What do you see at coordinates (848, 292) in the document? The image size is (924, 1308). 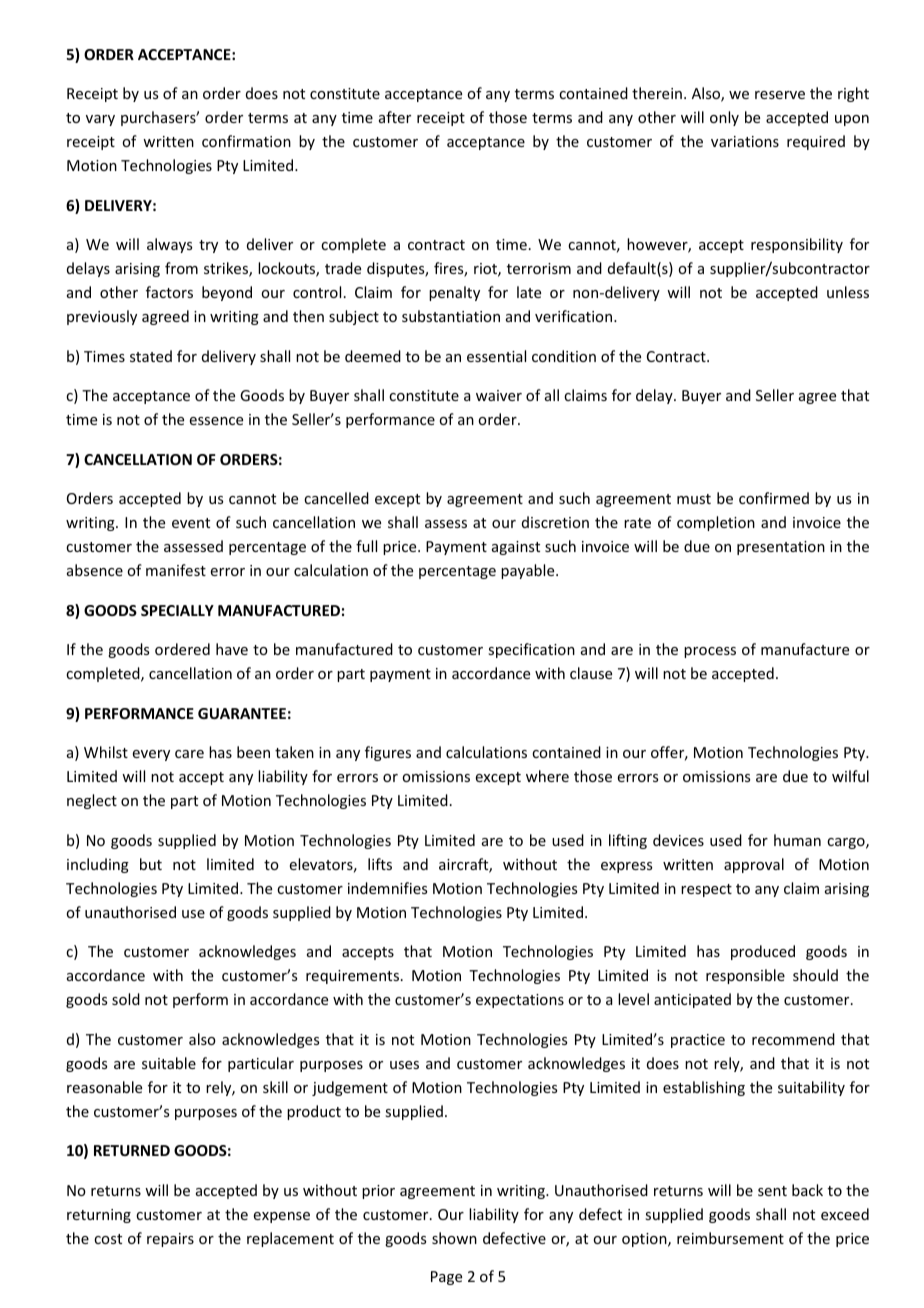 I see `unless` at bounding box center [848, 292].
